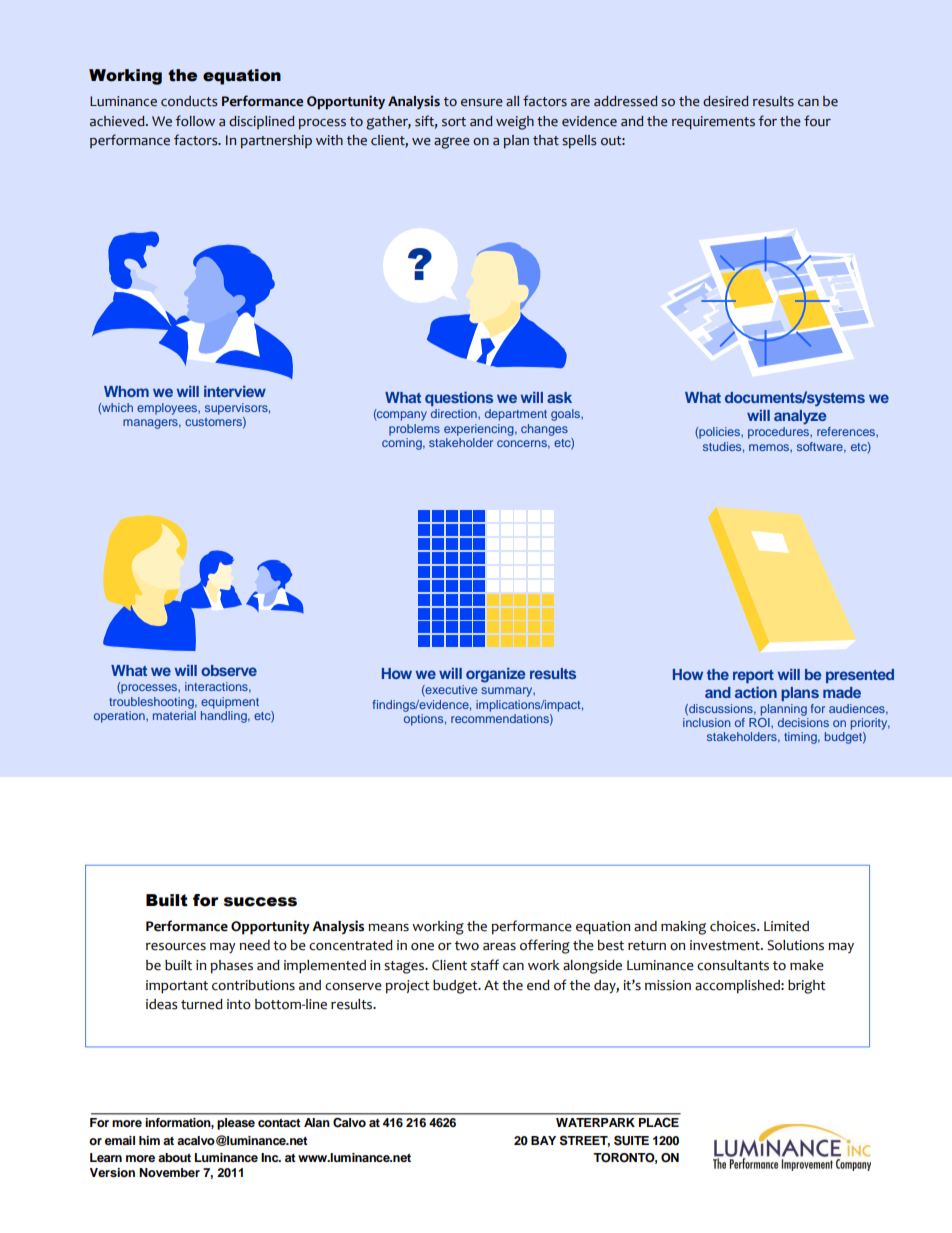 This screenshot has height=1233, width=952. Describe the element at coordinates (817, 121) in the screenshot. I see `four` at that location.
